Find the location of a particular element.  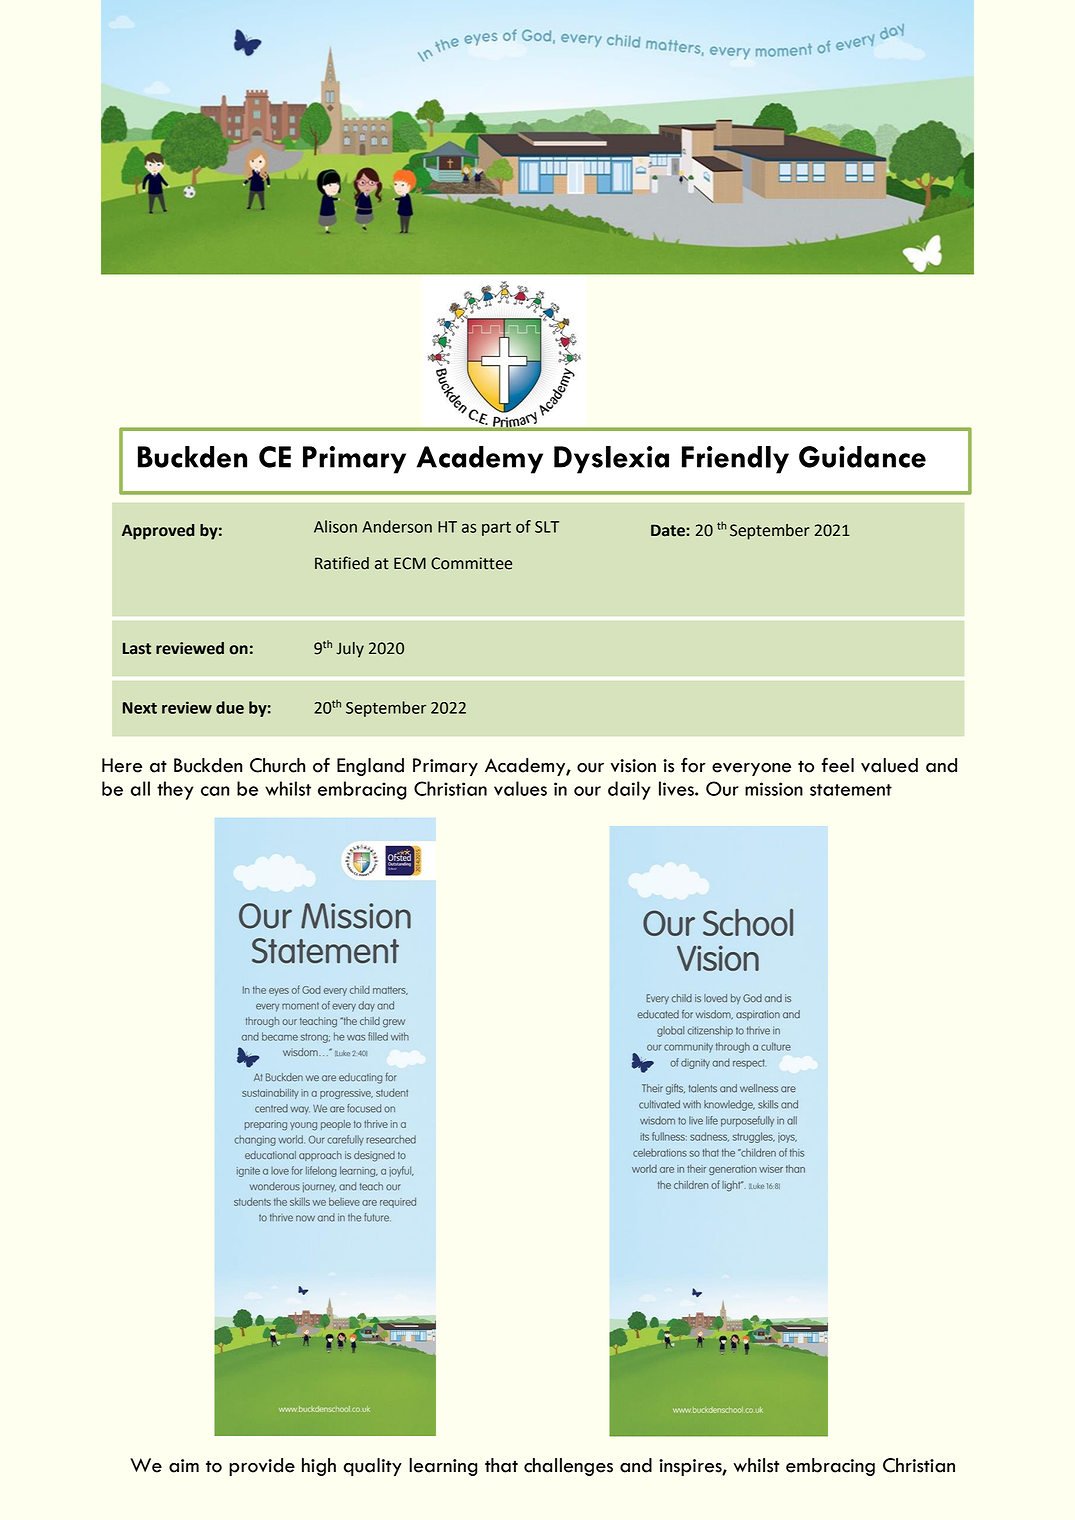

values is located at coordinates (520, 788).
